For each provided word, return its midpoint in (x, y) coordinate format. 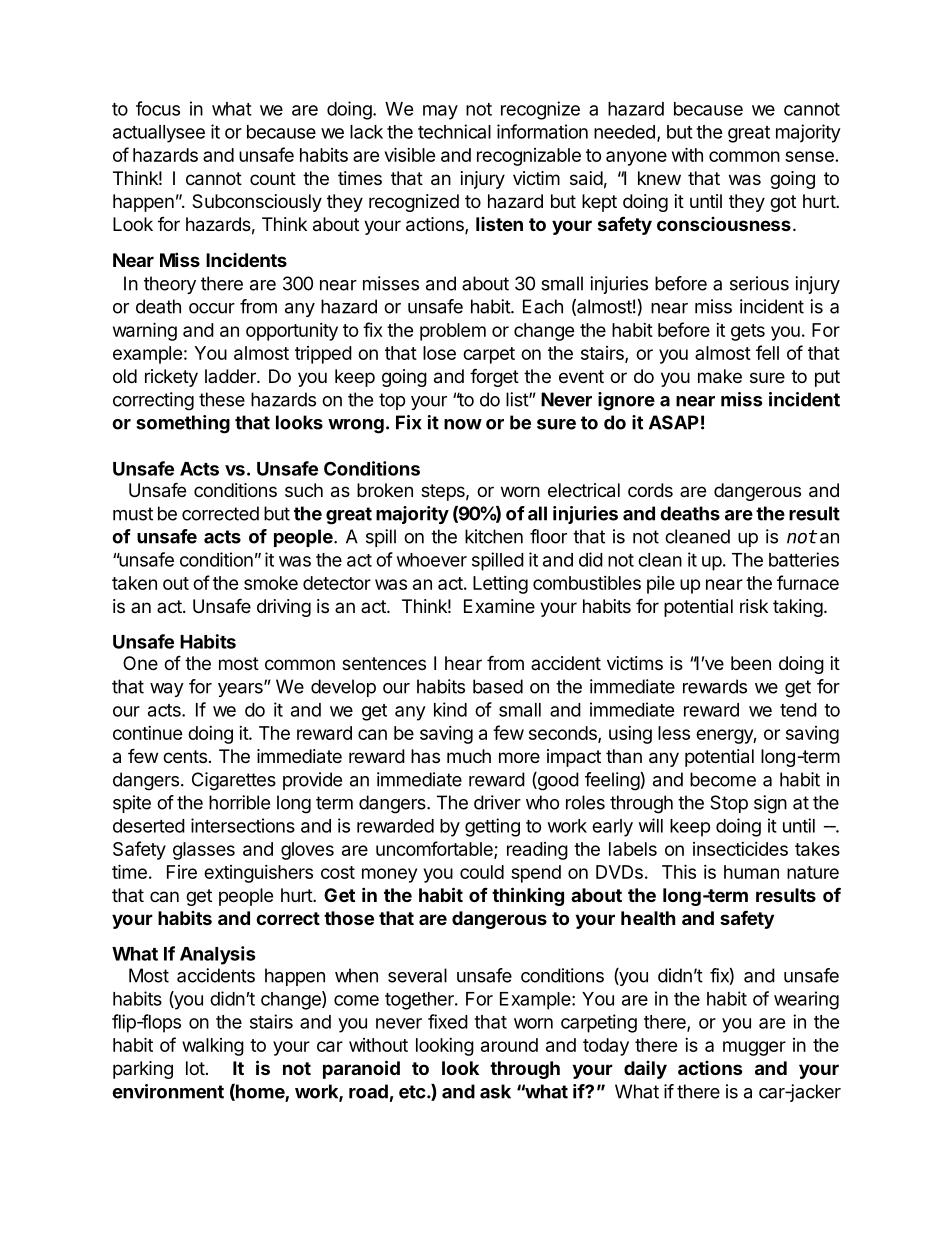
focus (158, 108)
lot (195, 1068)
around (509, 1045)
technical (454, 131)
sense (809, 156)
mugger (754, 1048)
